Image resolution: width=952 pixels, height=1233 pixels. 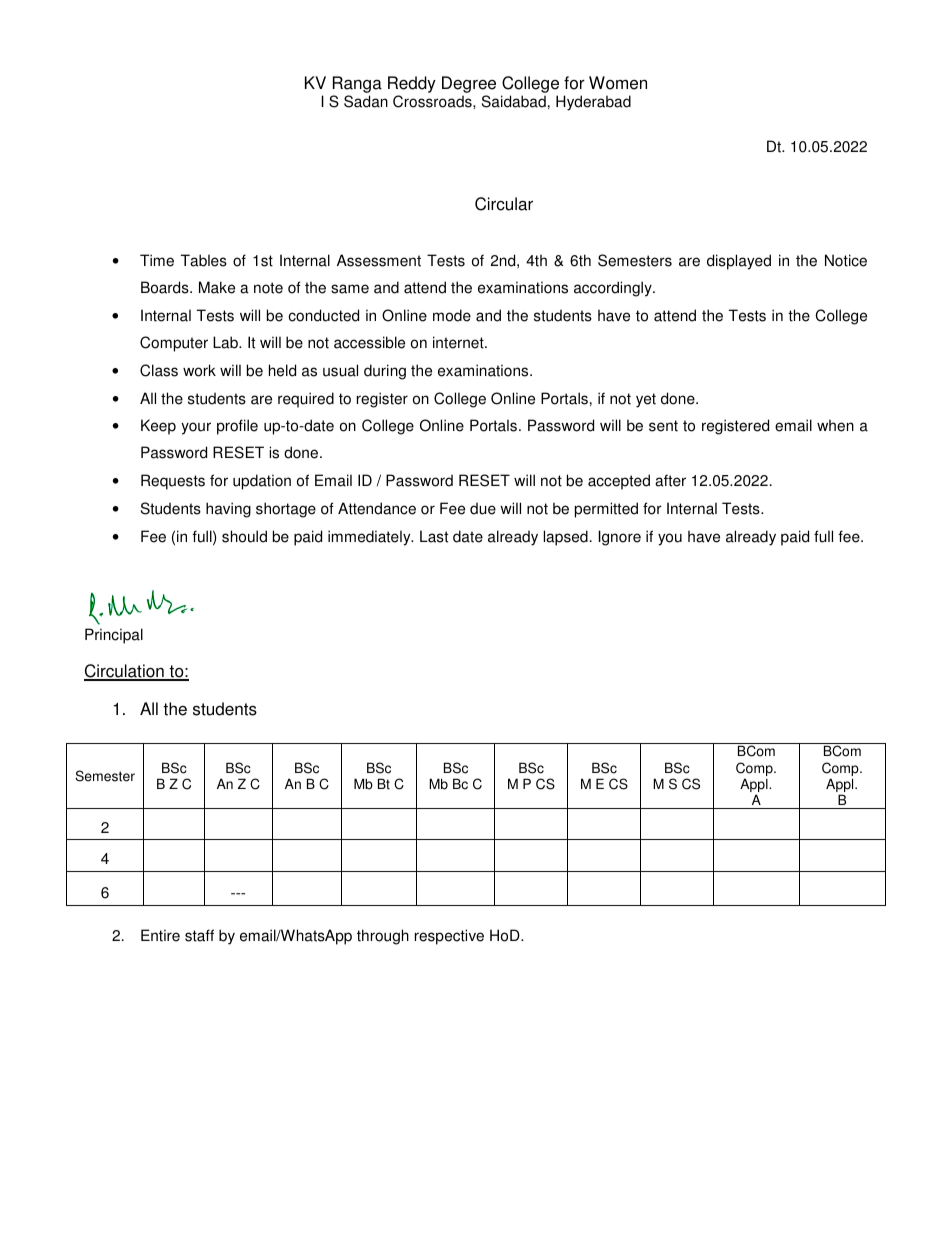 What do you see at coordinates (670, 480) in the screenshot?
I see `after` at bounding box center [670, 480].
